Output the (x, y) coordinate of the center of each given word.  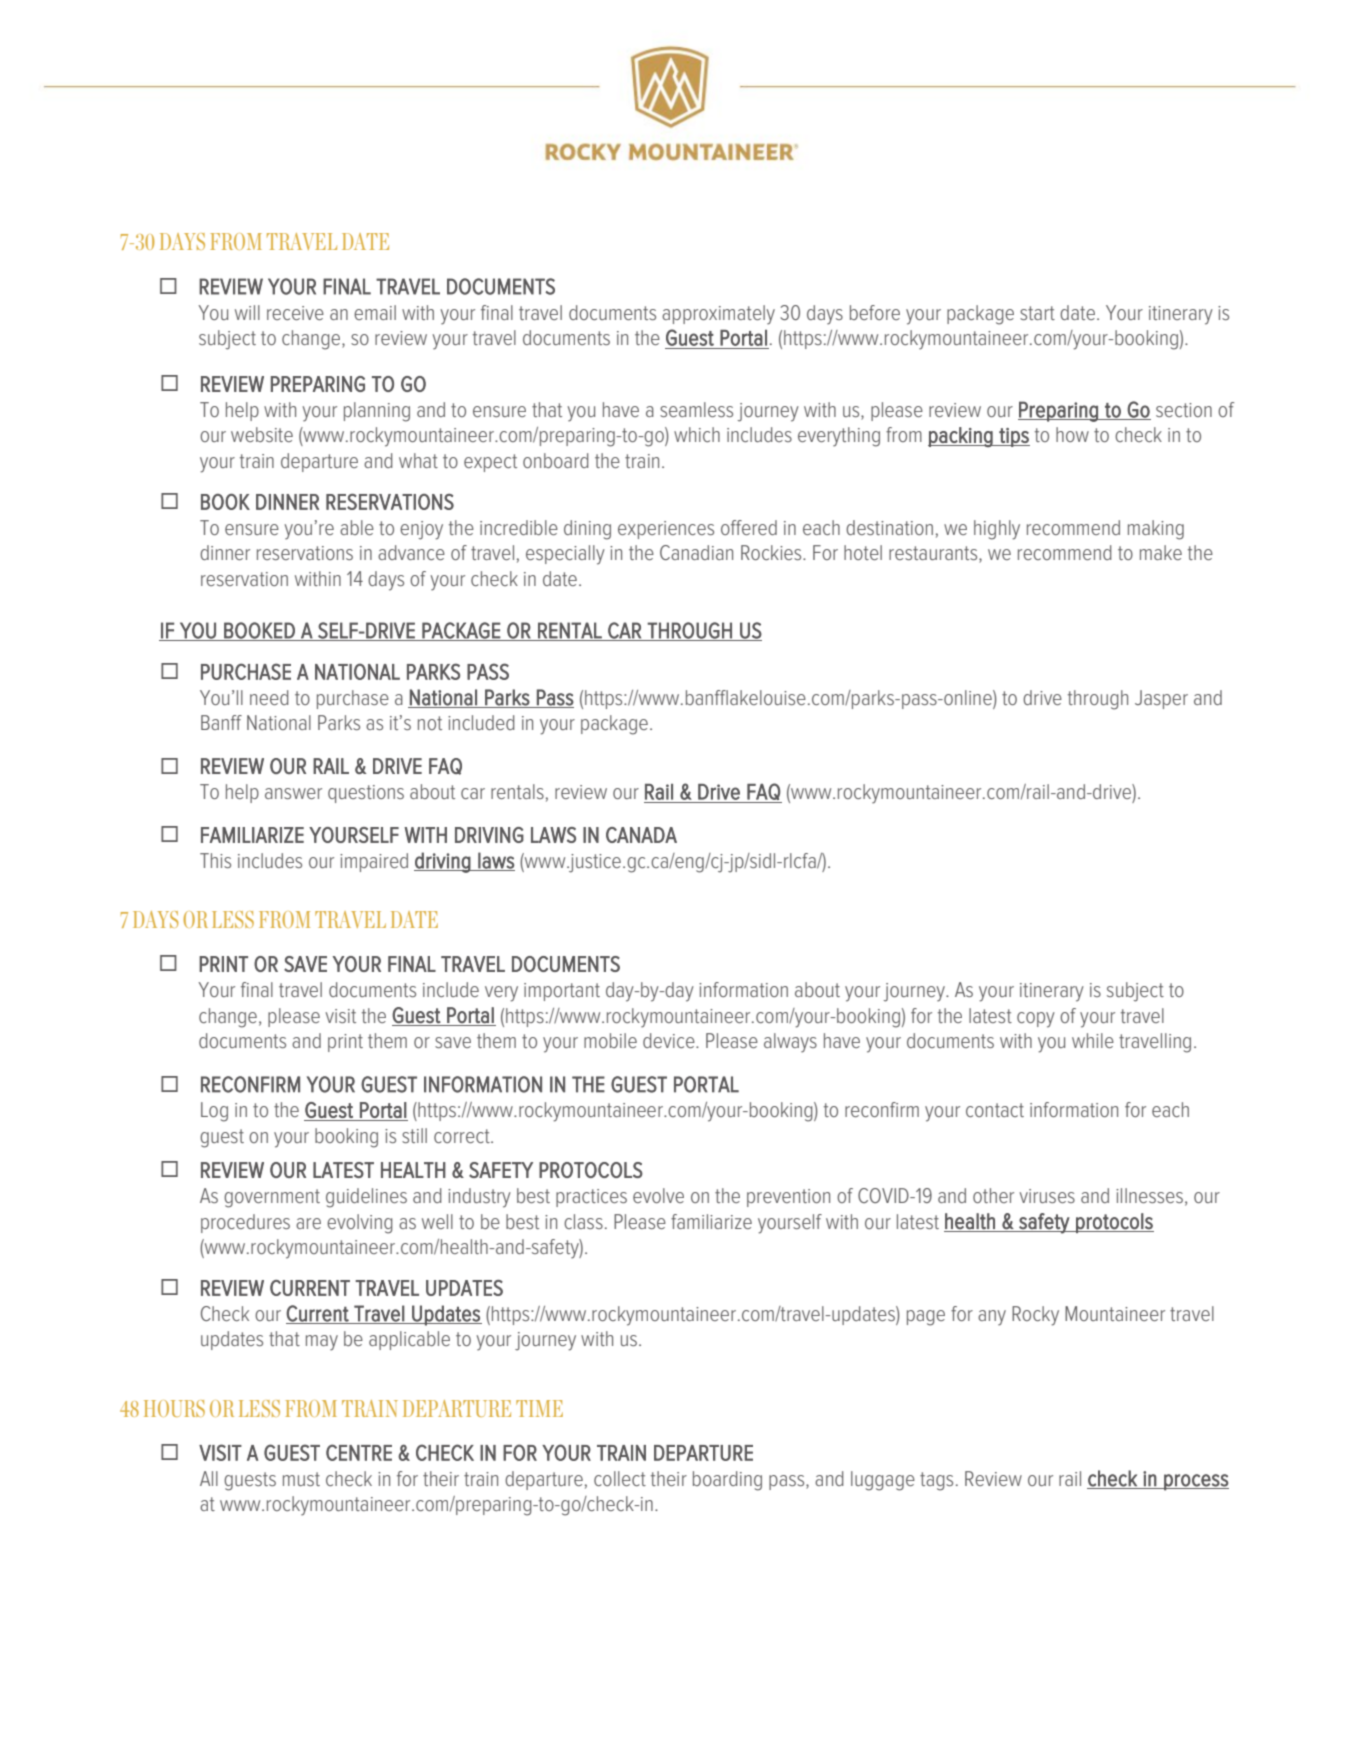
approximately (718, 315)
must (301, 1479)
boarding (727, 1481)
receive (295, 313)
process (1195, 1482)
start (1037, 313)
